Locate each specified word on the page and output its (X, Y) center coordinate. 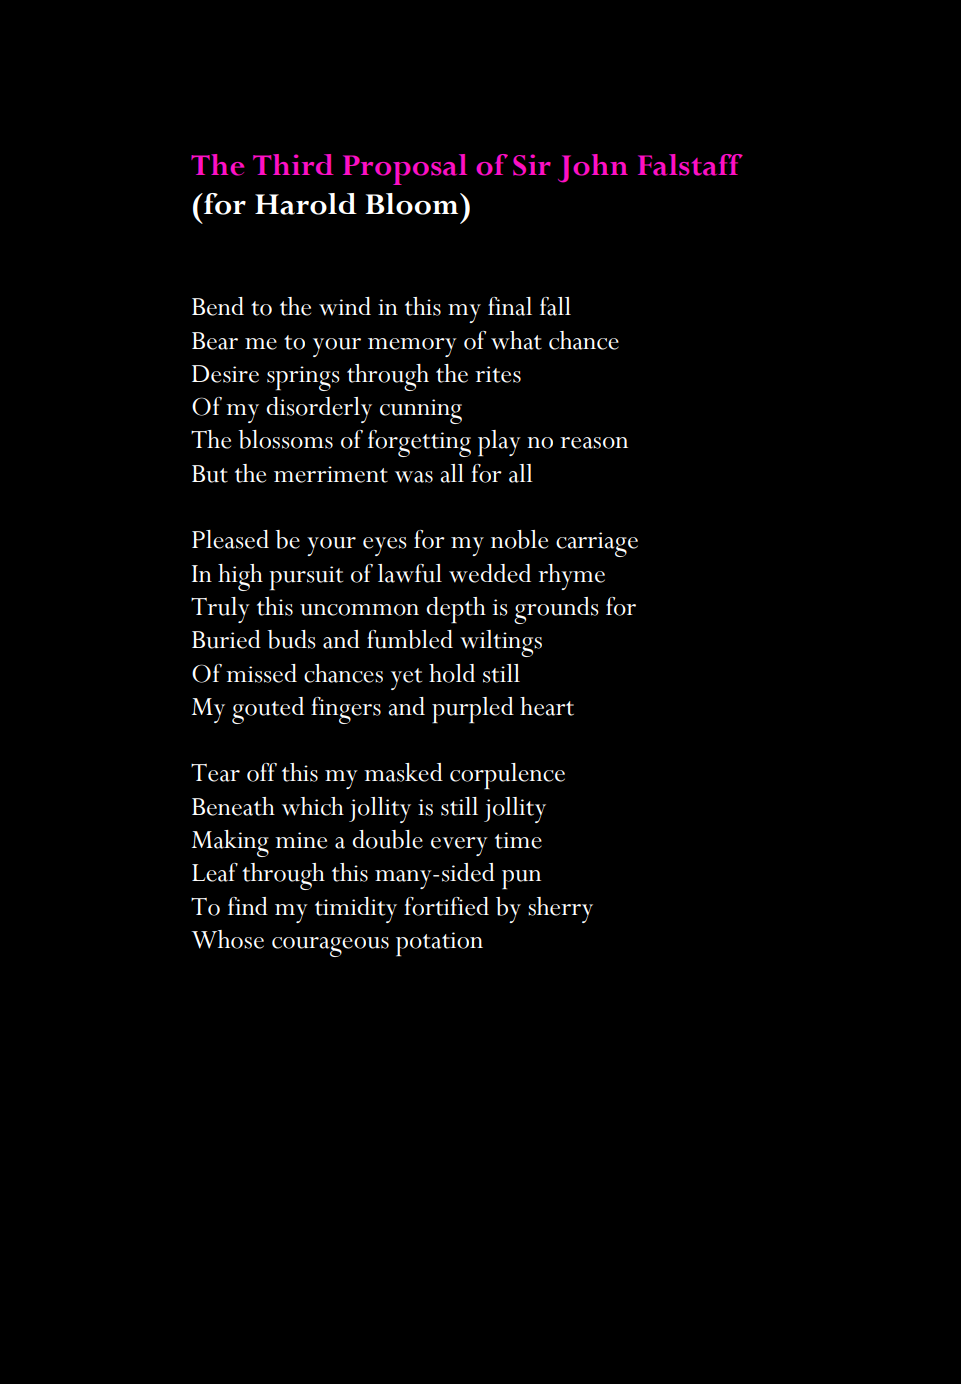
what (516, 340)
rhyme (571, 577)
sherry (560, 910)
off (262, 772)
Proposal (405, 169)
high (240, 577)
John (593, 168)
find (248, 906)
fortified (446, 906)
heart (547, 706)
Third (293, 164)
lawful (410, 573)
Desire (225, 374)
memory (412, 347)
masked (403, 772)
